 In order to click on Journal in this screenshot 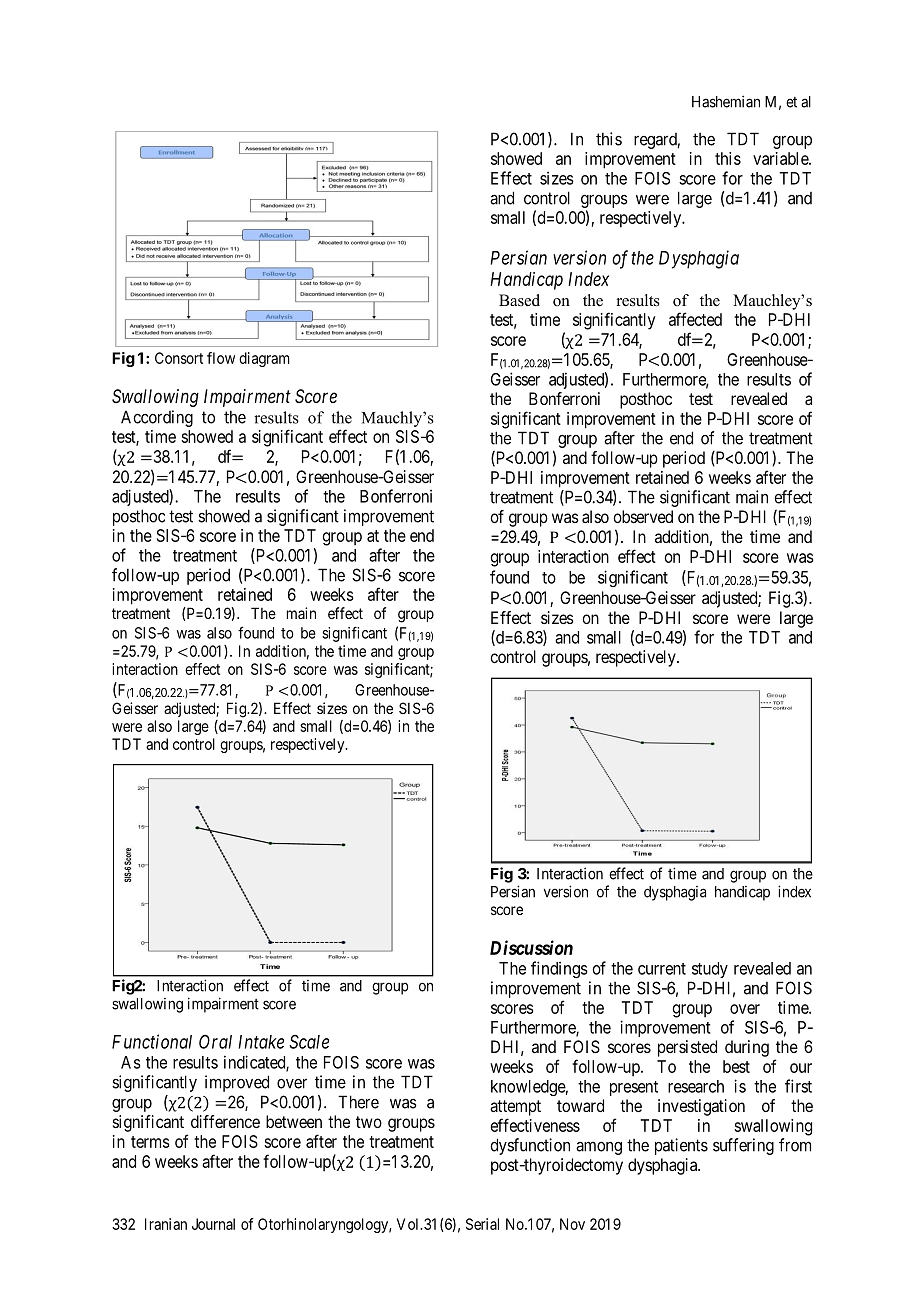, I will do `click(213, 1224)`.
